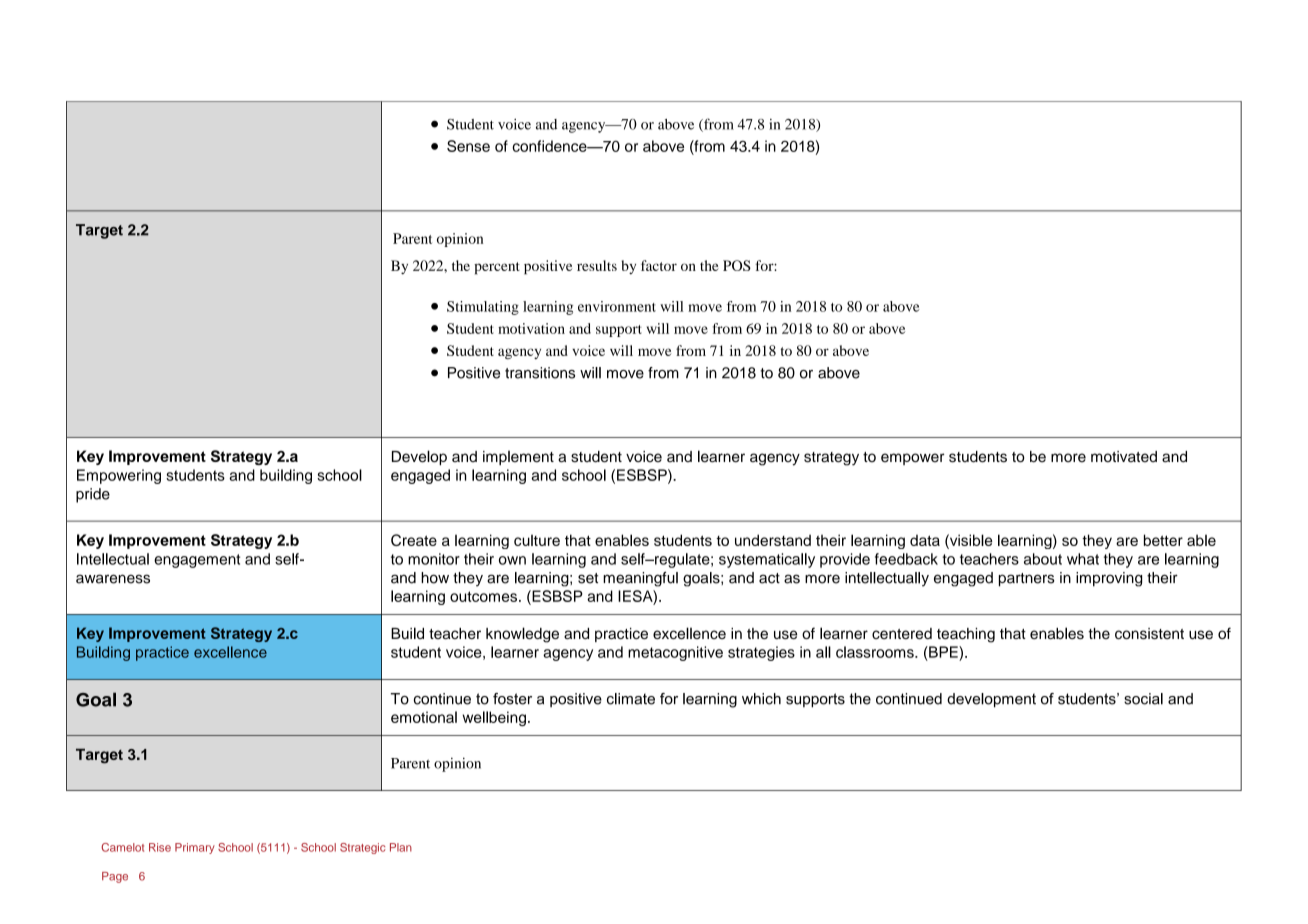 This screenshot has height=924, width=1308. What do you see at coordinates (468, 146) in the screenshot?
I see `Sense` at bounding box center [468, 146].
